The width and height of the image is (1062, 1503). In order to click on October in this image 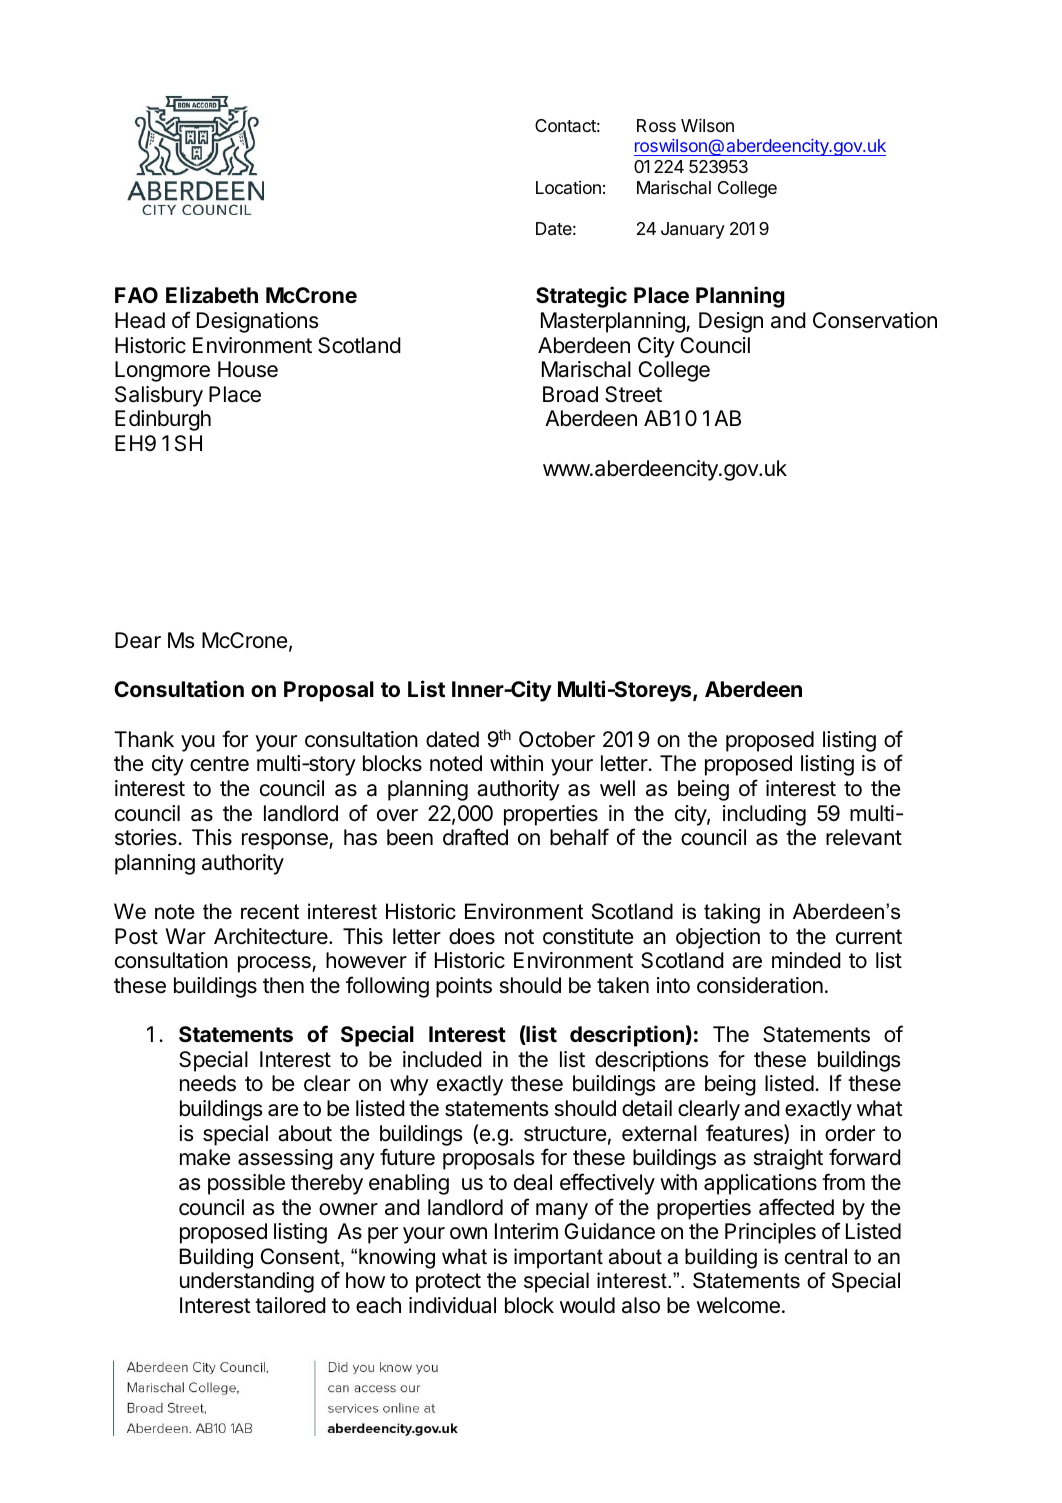, I will do `click(557, 739)`.
